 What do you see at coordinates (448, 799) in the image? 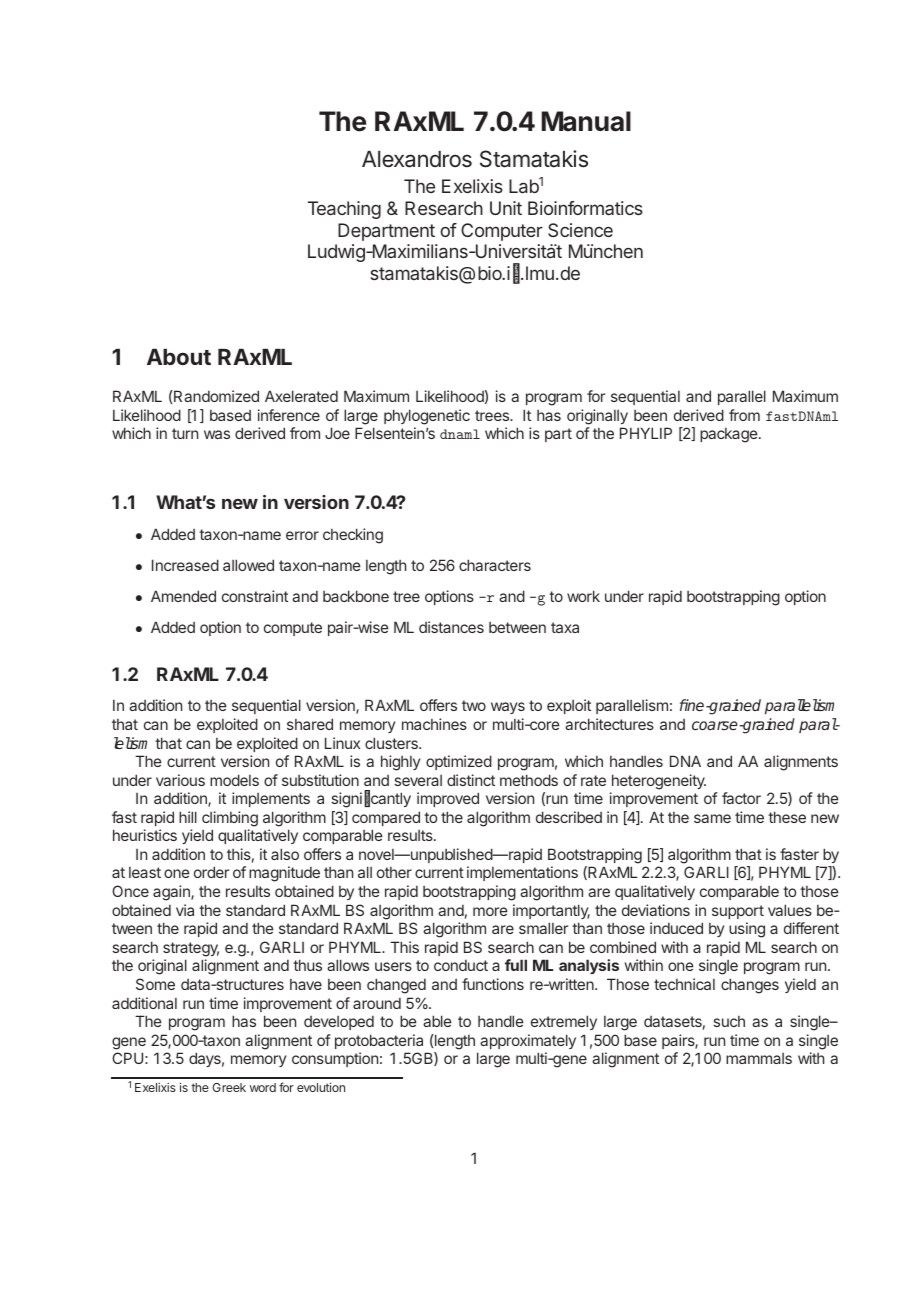
I see `improved` at bounding box center [448, 799].
